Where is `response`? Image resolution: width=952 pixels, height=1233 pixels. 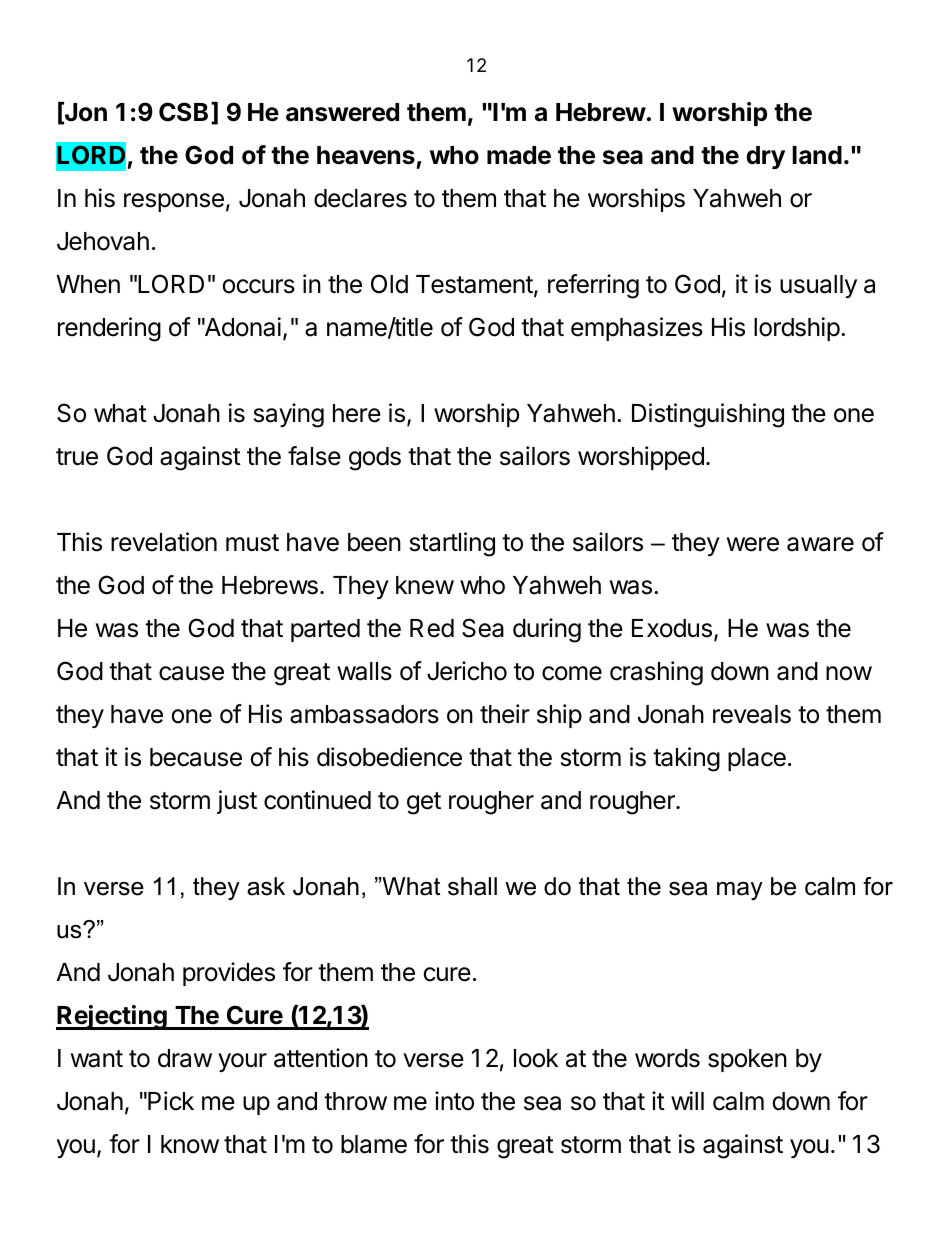 response is located at coordinates (174, 202).
